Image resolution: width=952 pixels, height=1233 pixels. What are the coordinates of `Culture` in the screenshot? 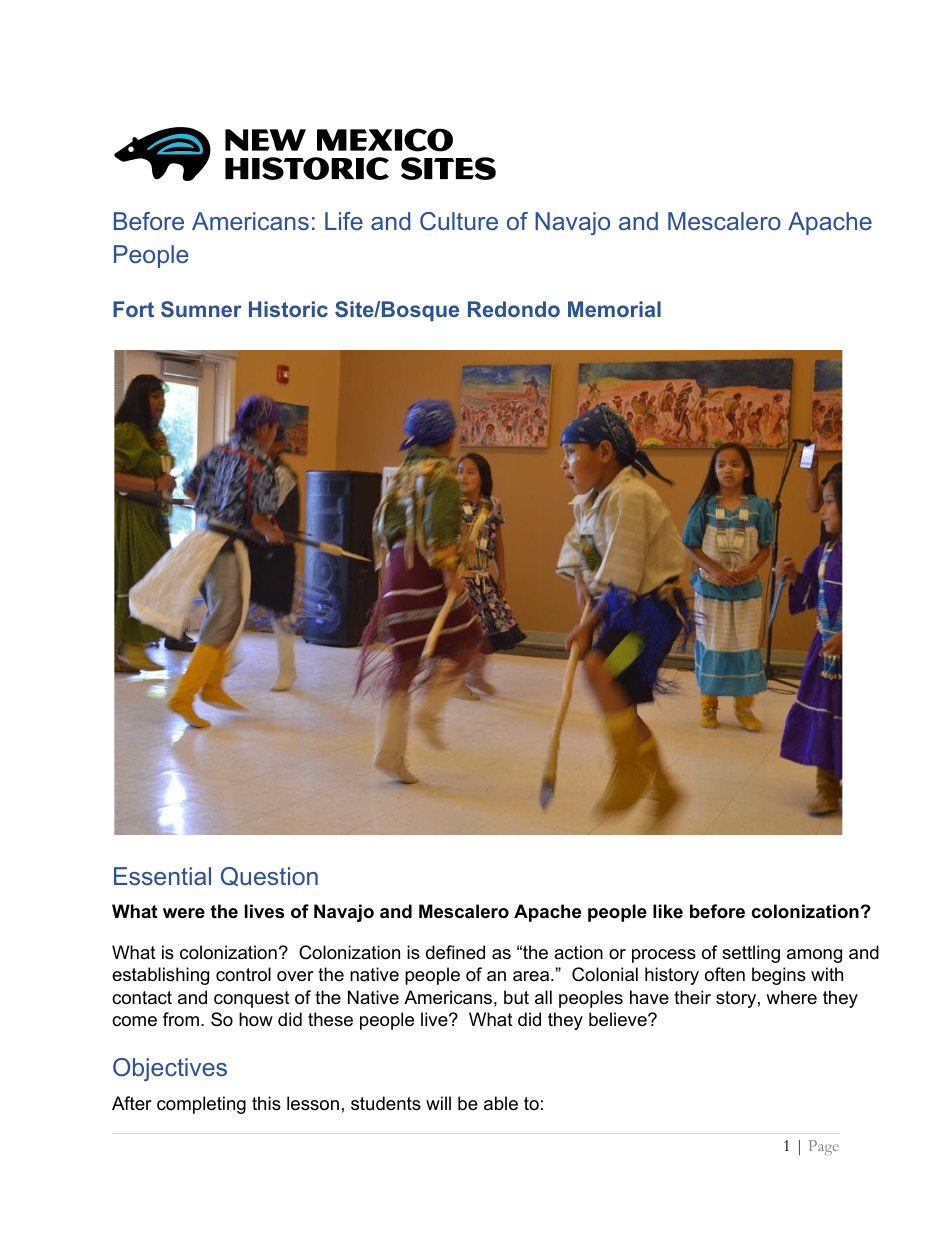 It's located at (459, 221).
